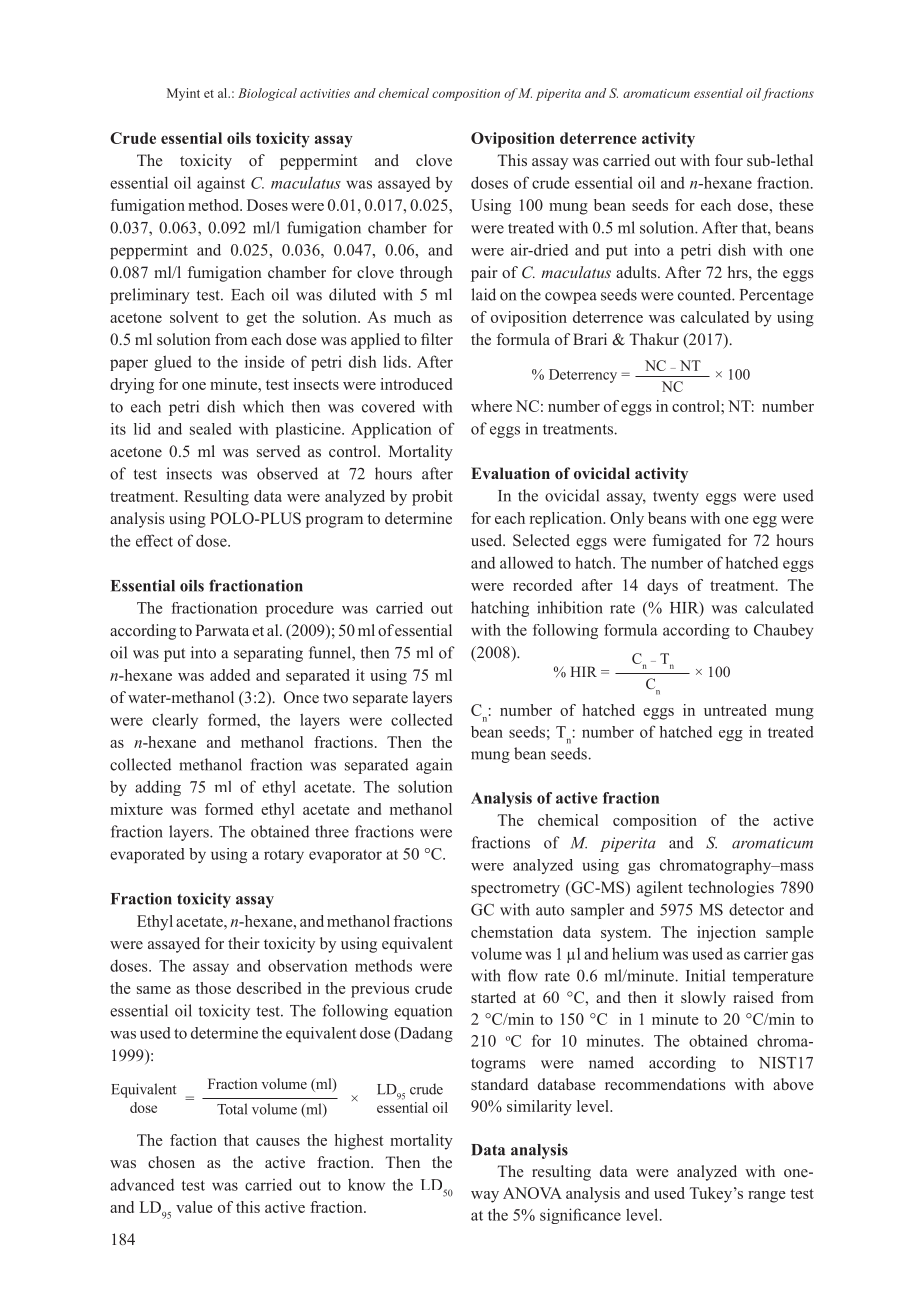  I want to click on activities, so click(325, 93).
